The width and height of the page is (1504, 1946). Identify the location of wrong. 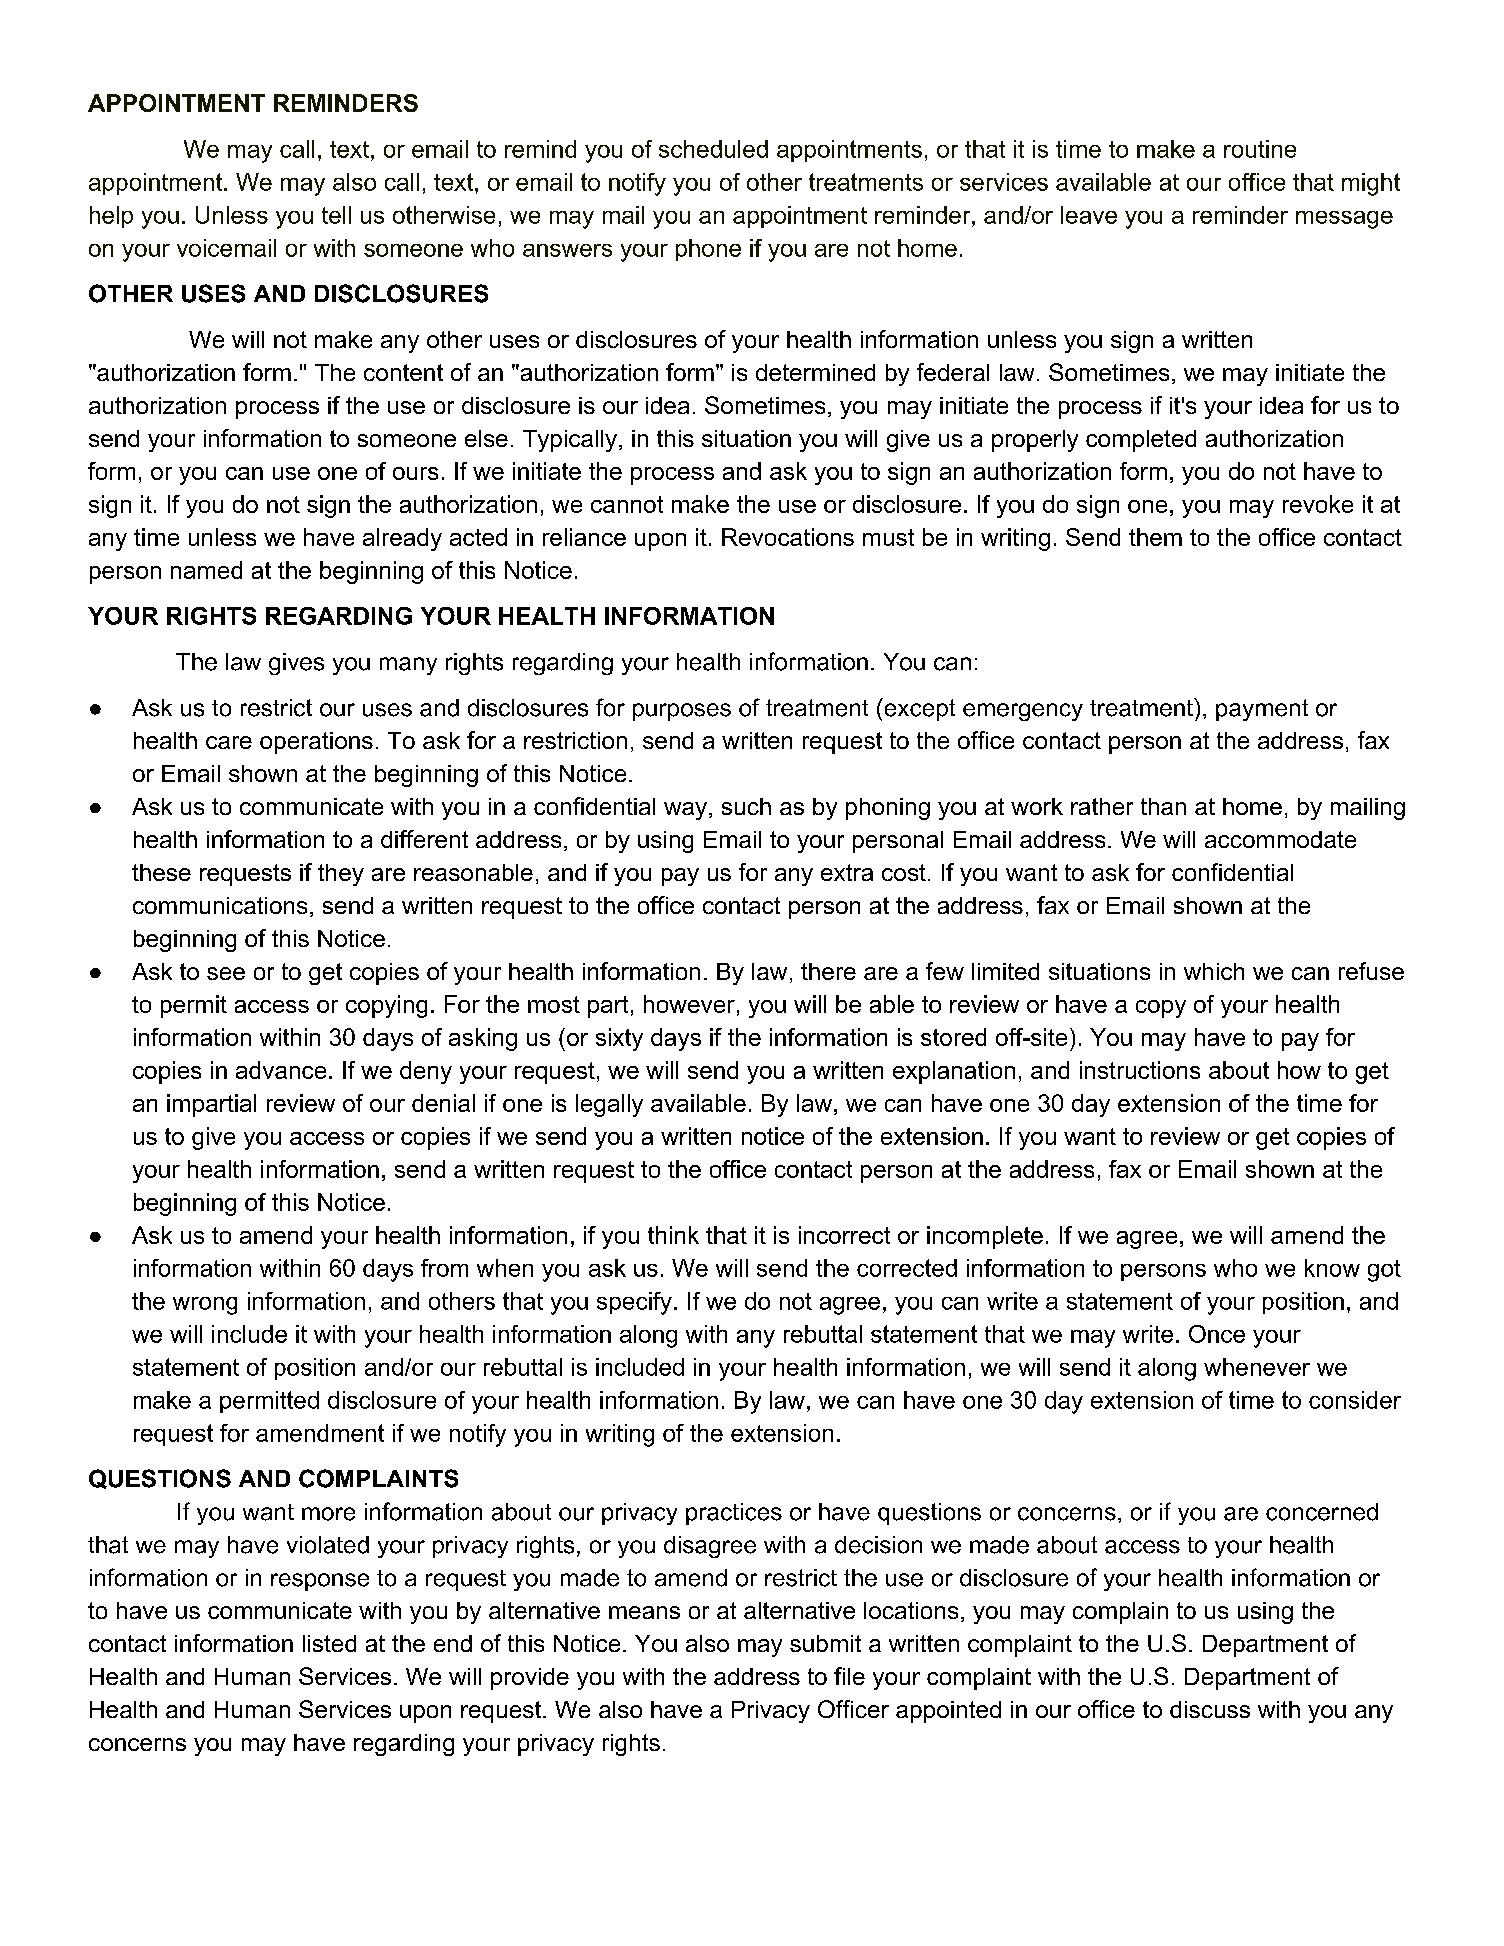
(205, 1306).
